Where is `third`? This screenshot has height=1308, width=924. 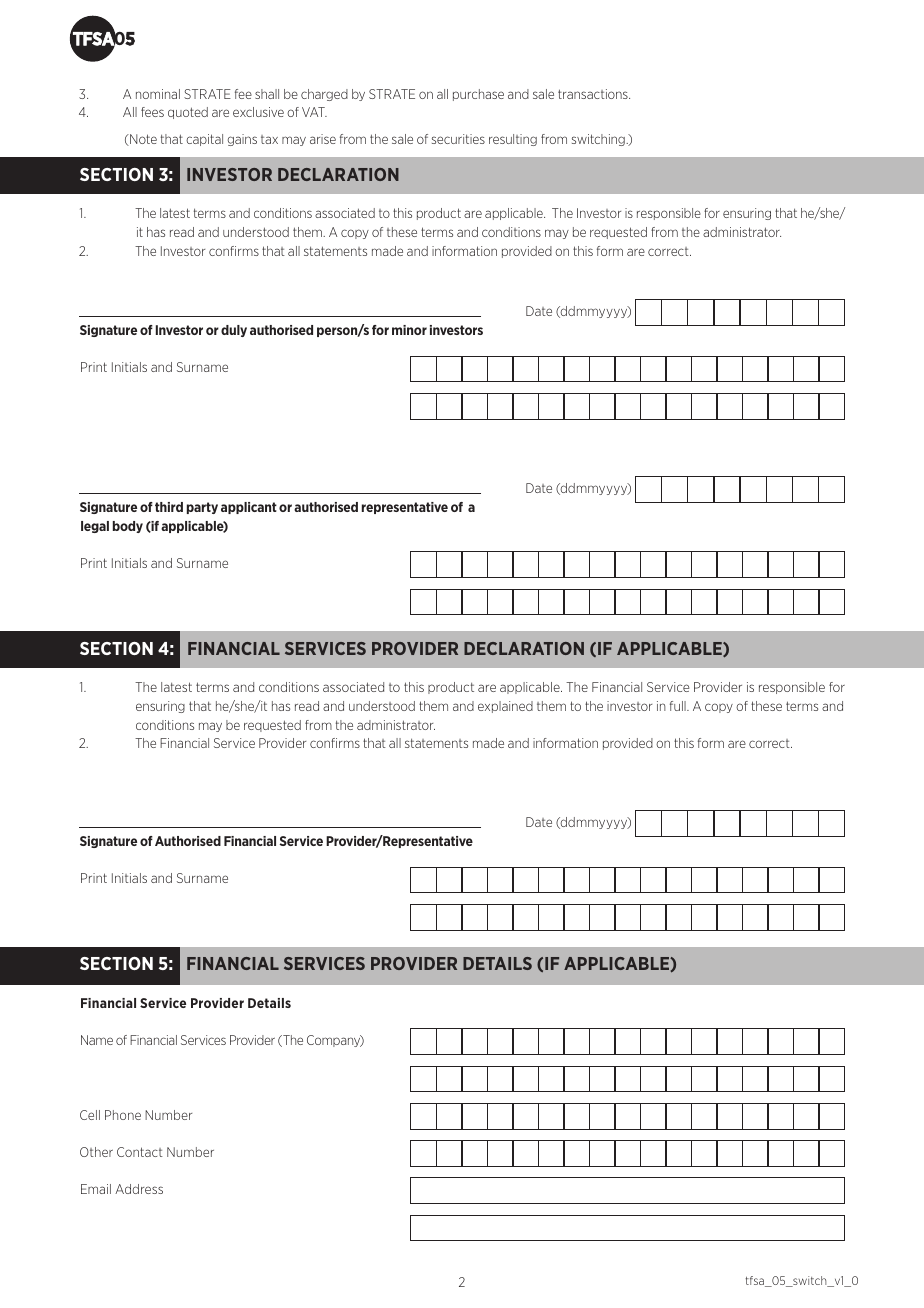
third is located at coordinates (169, 507).
